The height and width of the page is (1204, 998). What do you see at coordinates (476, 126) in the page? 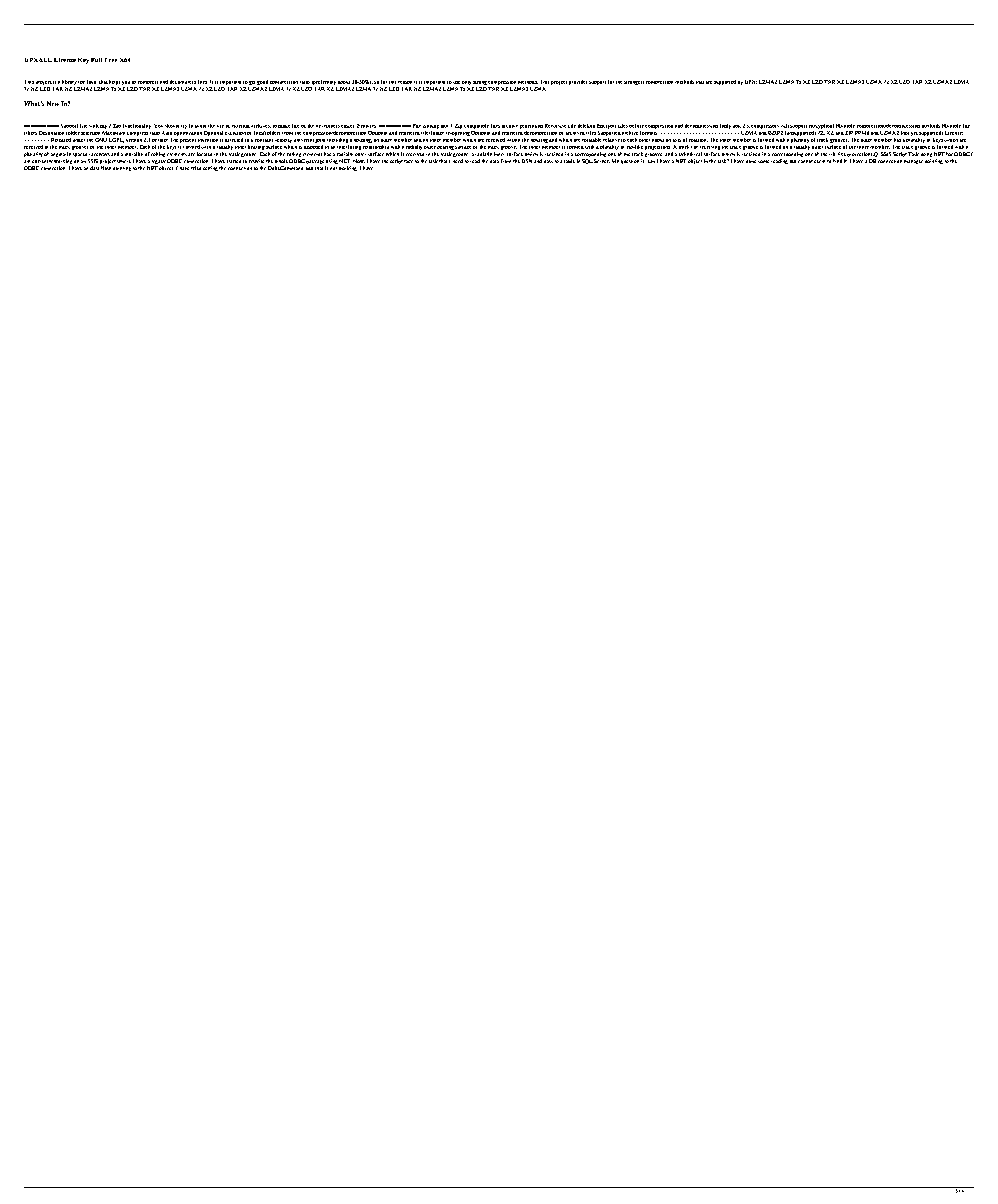
I see `compatible` at bounding box center [476, 126].
